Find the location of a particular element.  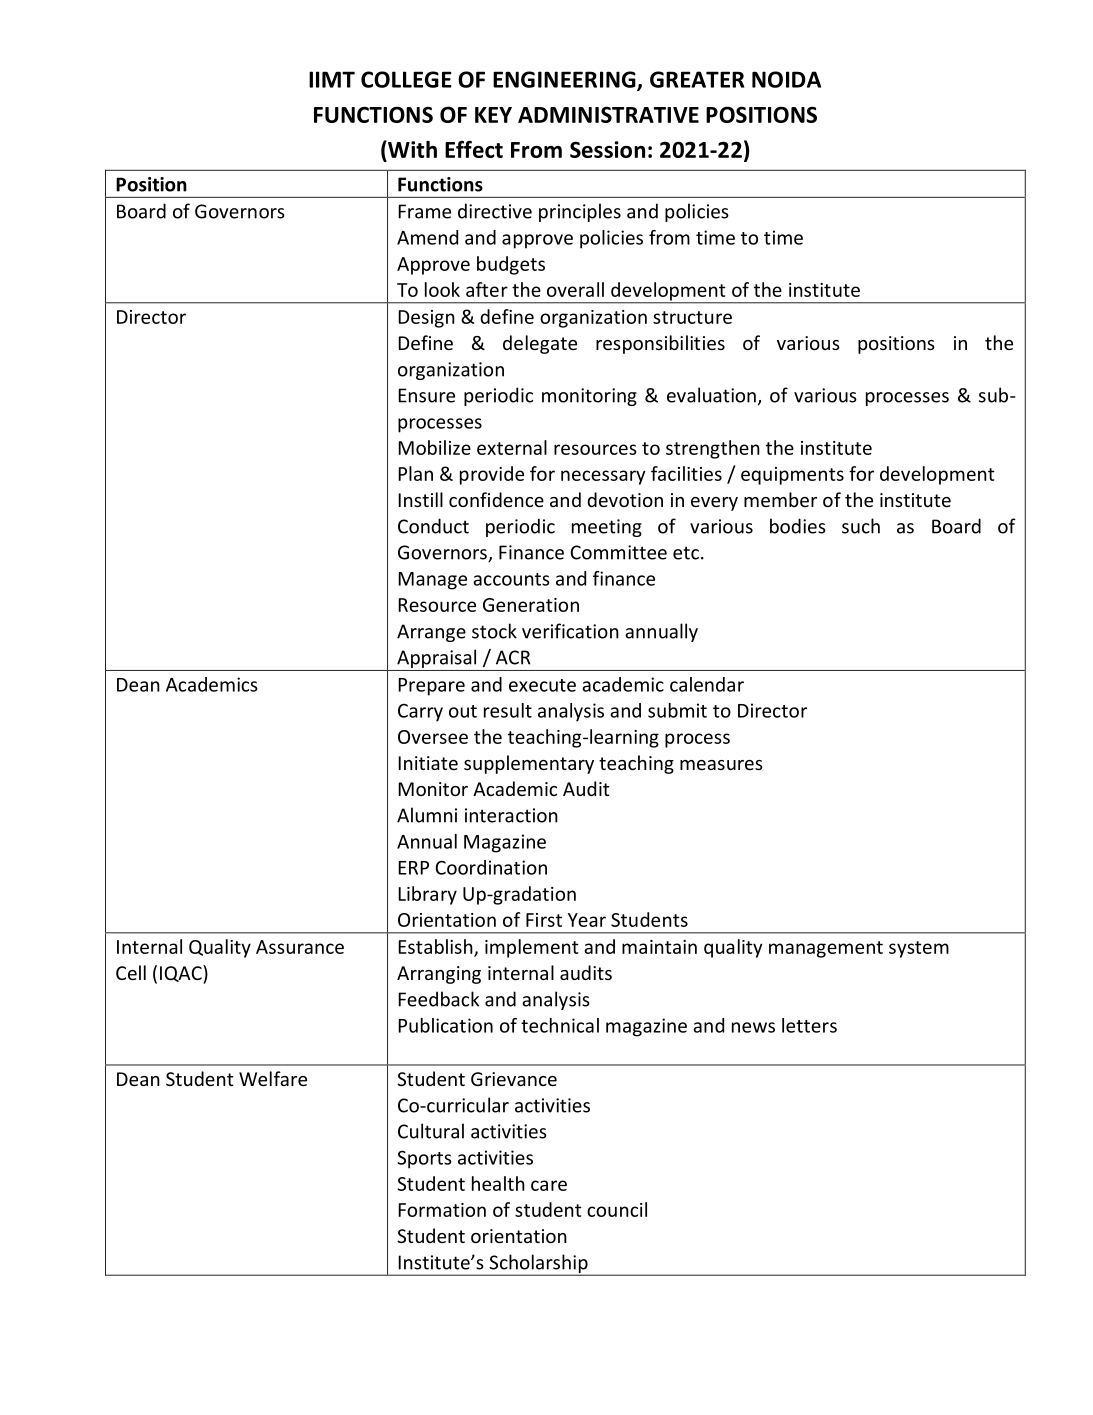

Welfare is located at coordinates (273, 1078).
